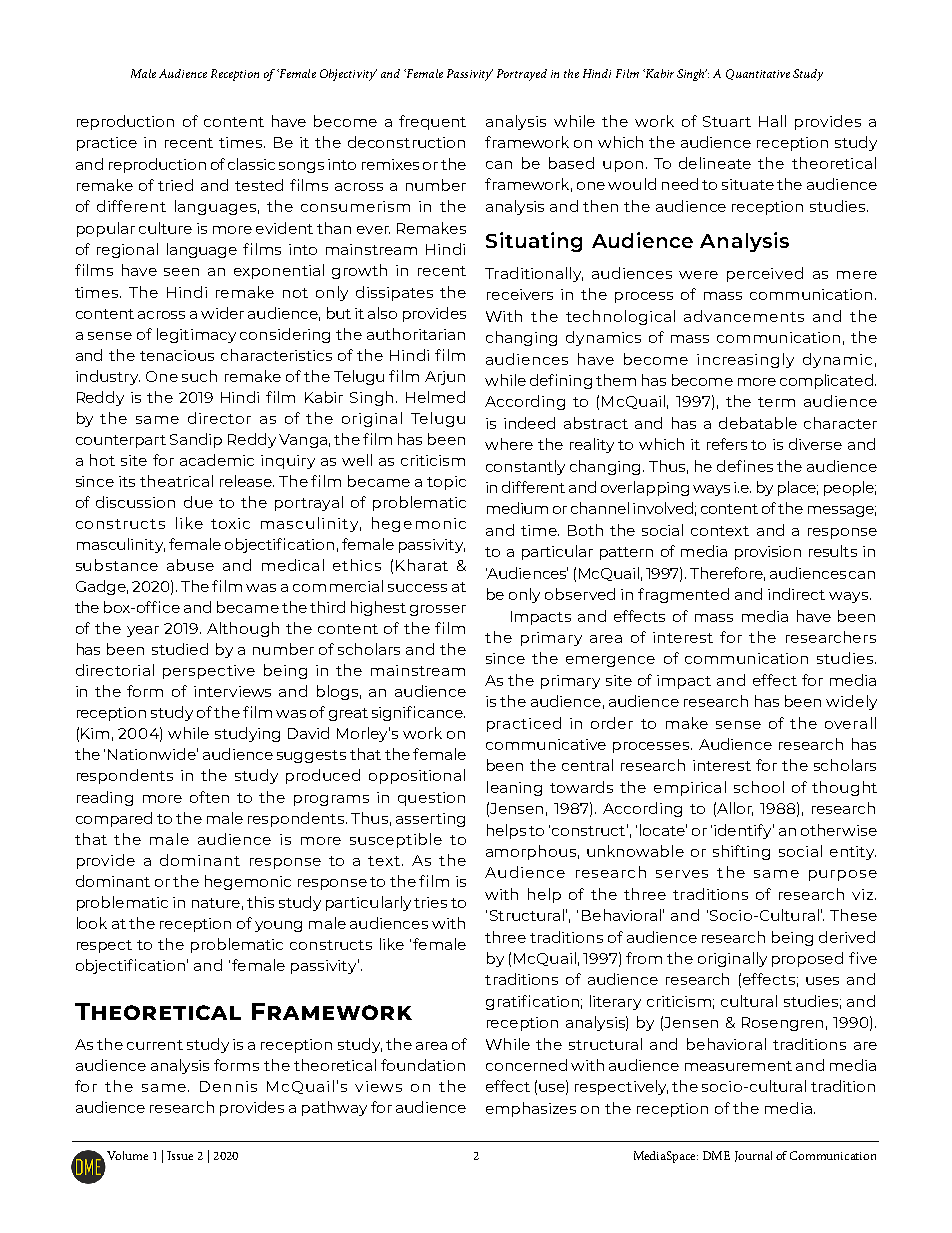  I want to click on amorphous, so click(531, 852).
